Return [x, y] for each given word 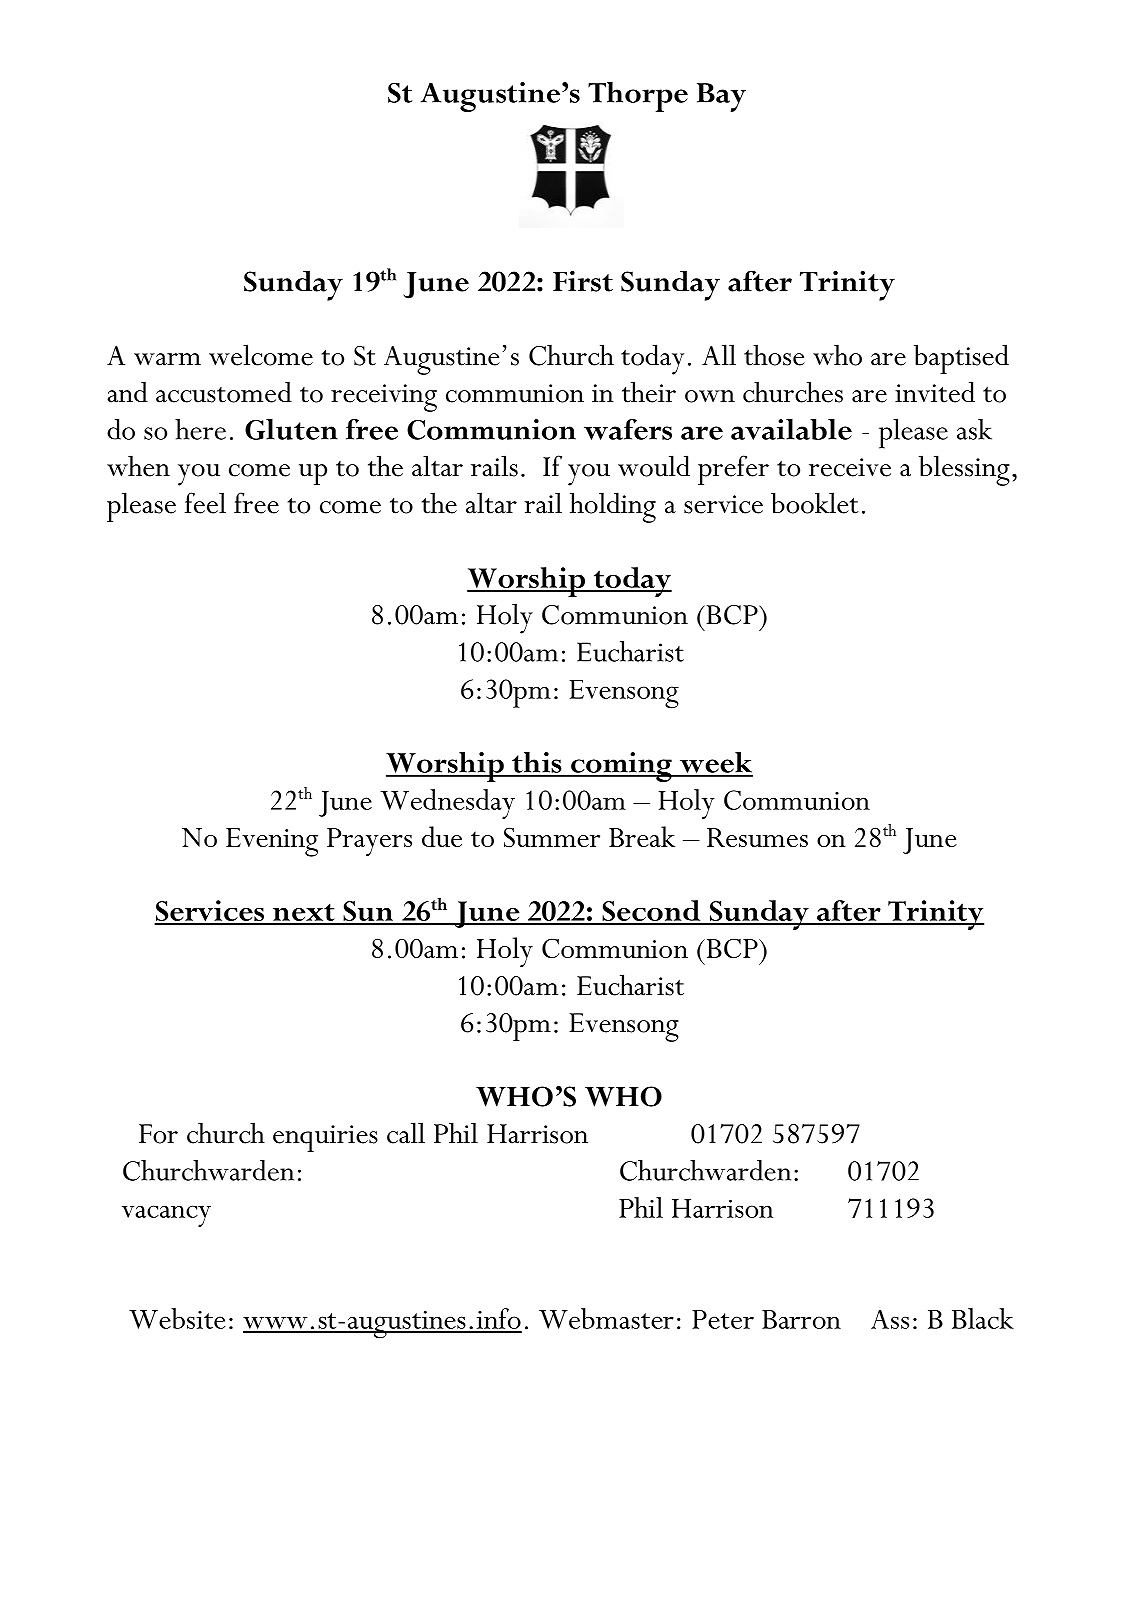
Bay [721, 97]
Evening [272, 842]
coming [621, 767]
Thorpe [638, 97]
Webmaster [606, 1318]
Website [177, 1318]
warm [167, 359]
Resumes [757, 837]
